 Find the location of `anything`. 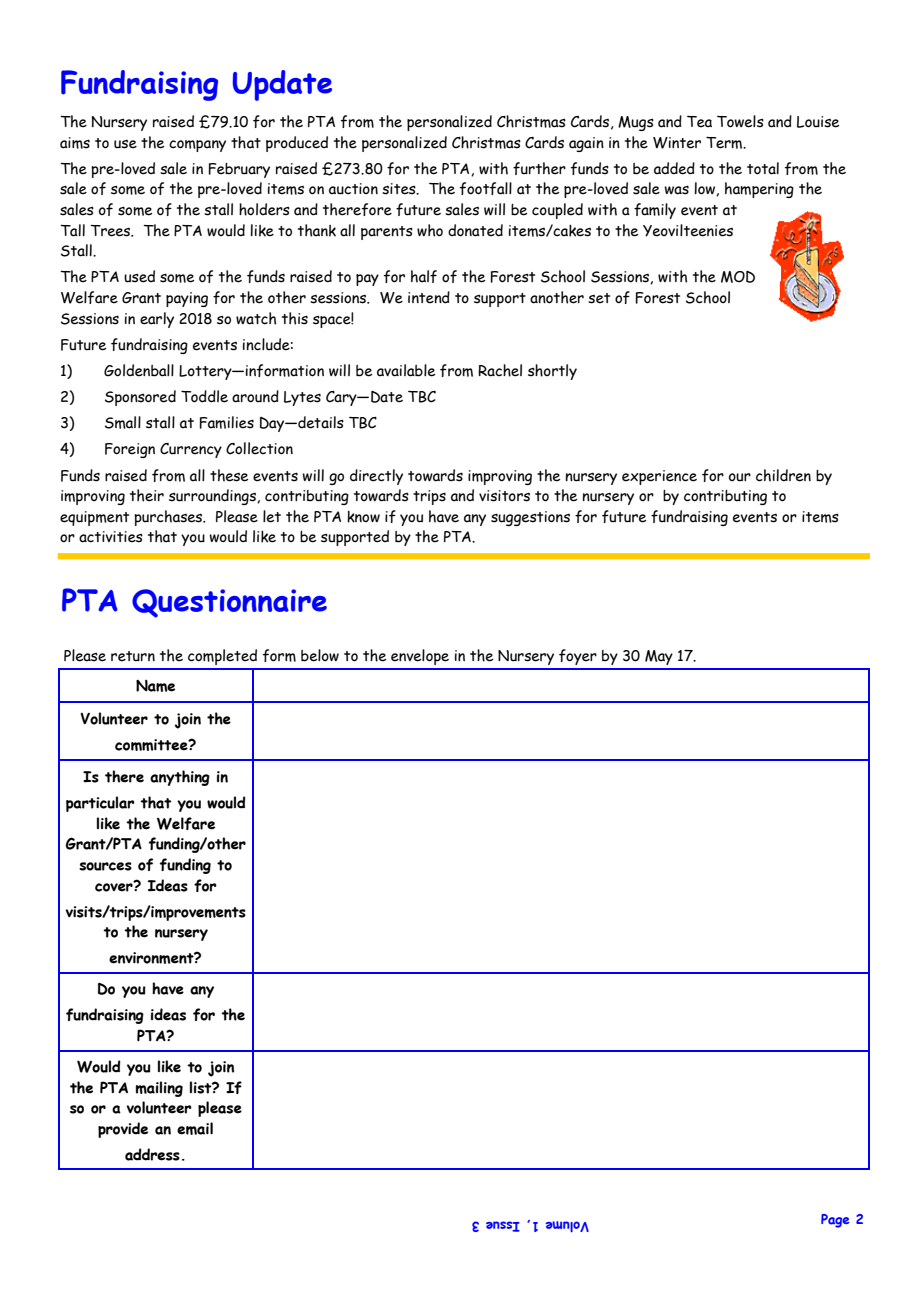

anything is located at coordinates (180, 778).
